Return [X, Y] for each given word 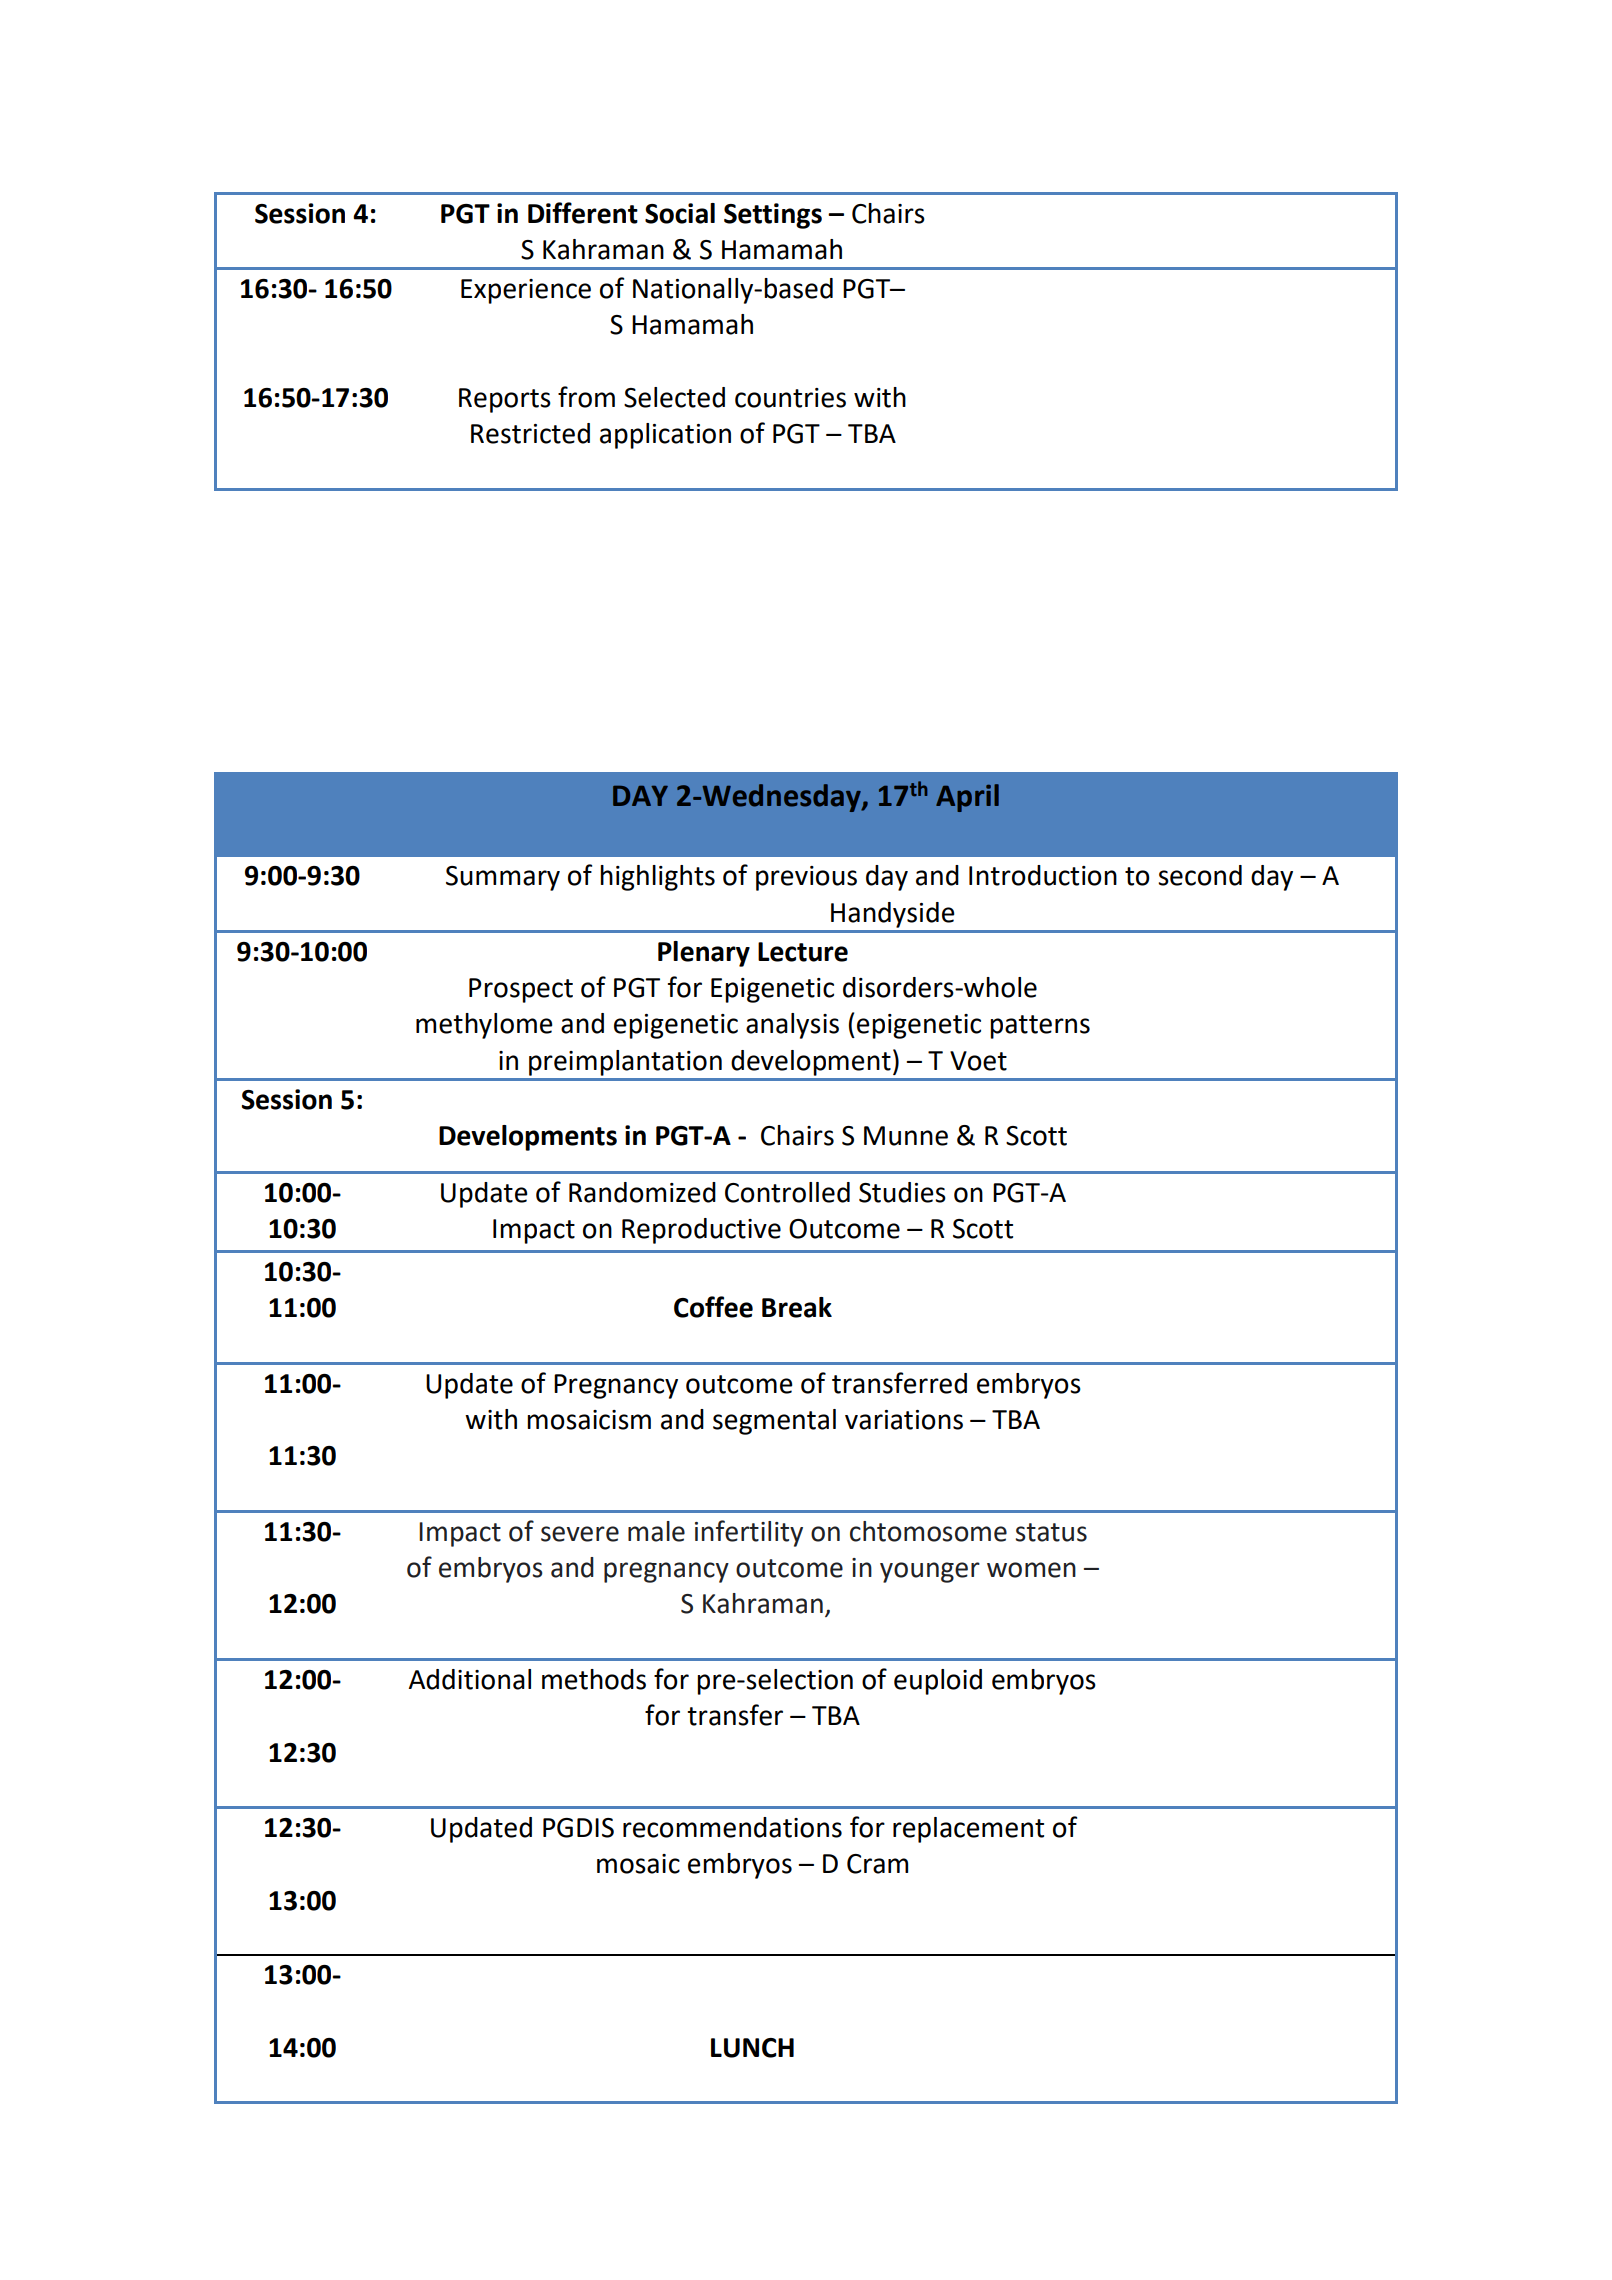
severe [580, 1534]
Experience [526, 291]
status [1051, 1532]
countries [790, 398]
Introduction [1043, 875]
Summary [503, 878]
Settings [773, 216]
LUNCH [752, 2048]
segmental [774, 1422]
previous [806, 878]
